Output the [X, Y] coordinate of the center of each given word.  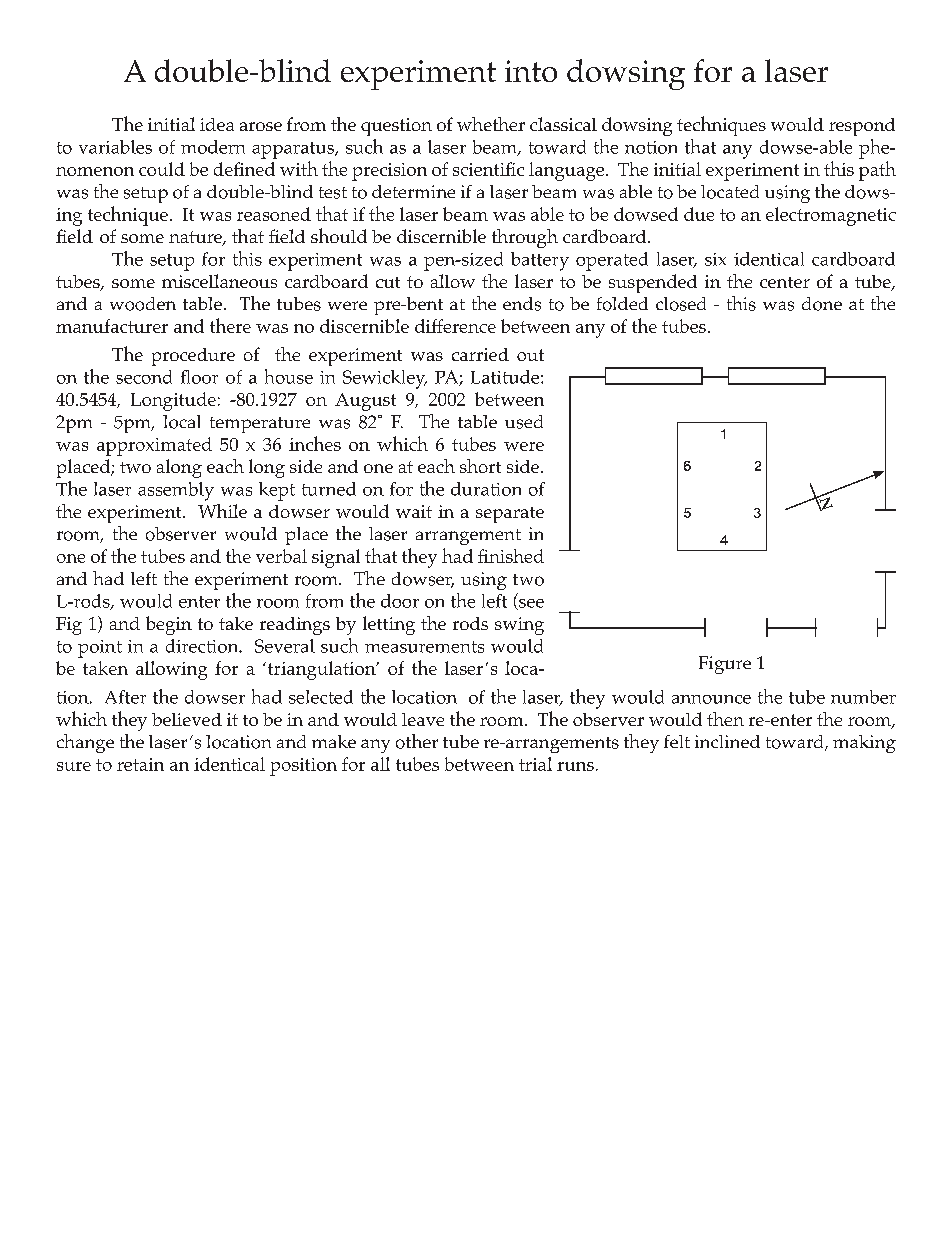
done [822, 304]
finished [511, 556]
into [531, 71]
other [417, 741]
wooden [143, 304]
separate [510, 515]
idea [217, 124]
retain [140, 764]
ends [522, 304]
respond [862, 127]
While [222, 511]
